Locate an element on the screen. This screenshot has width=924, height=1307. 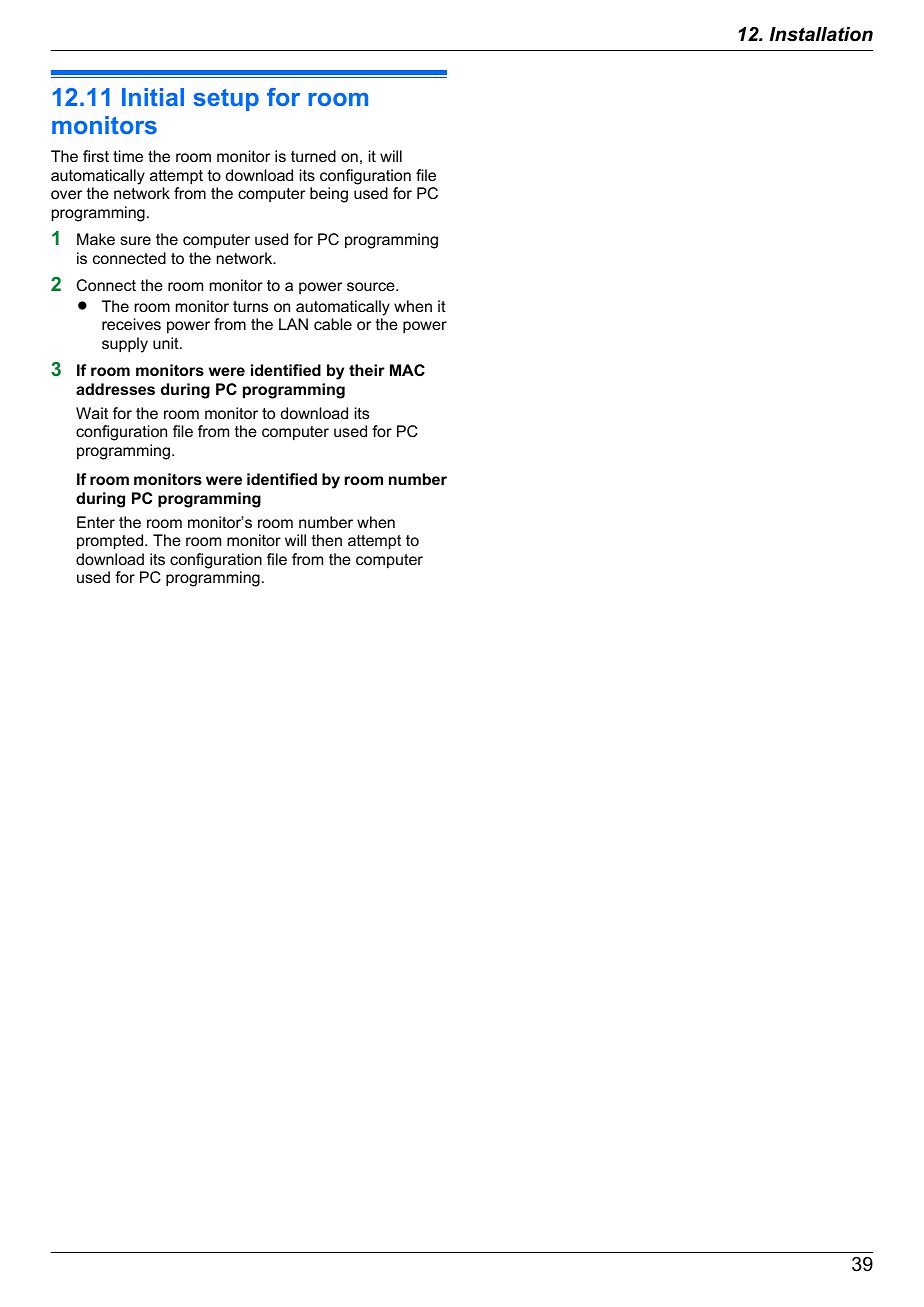
sure is located at coordinates (135, 240).
